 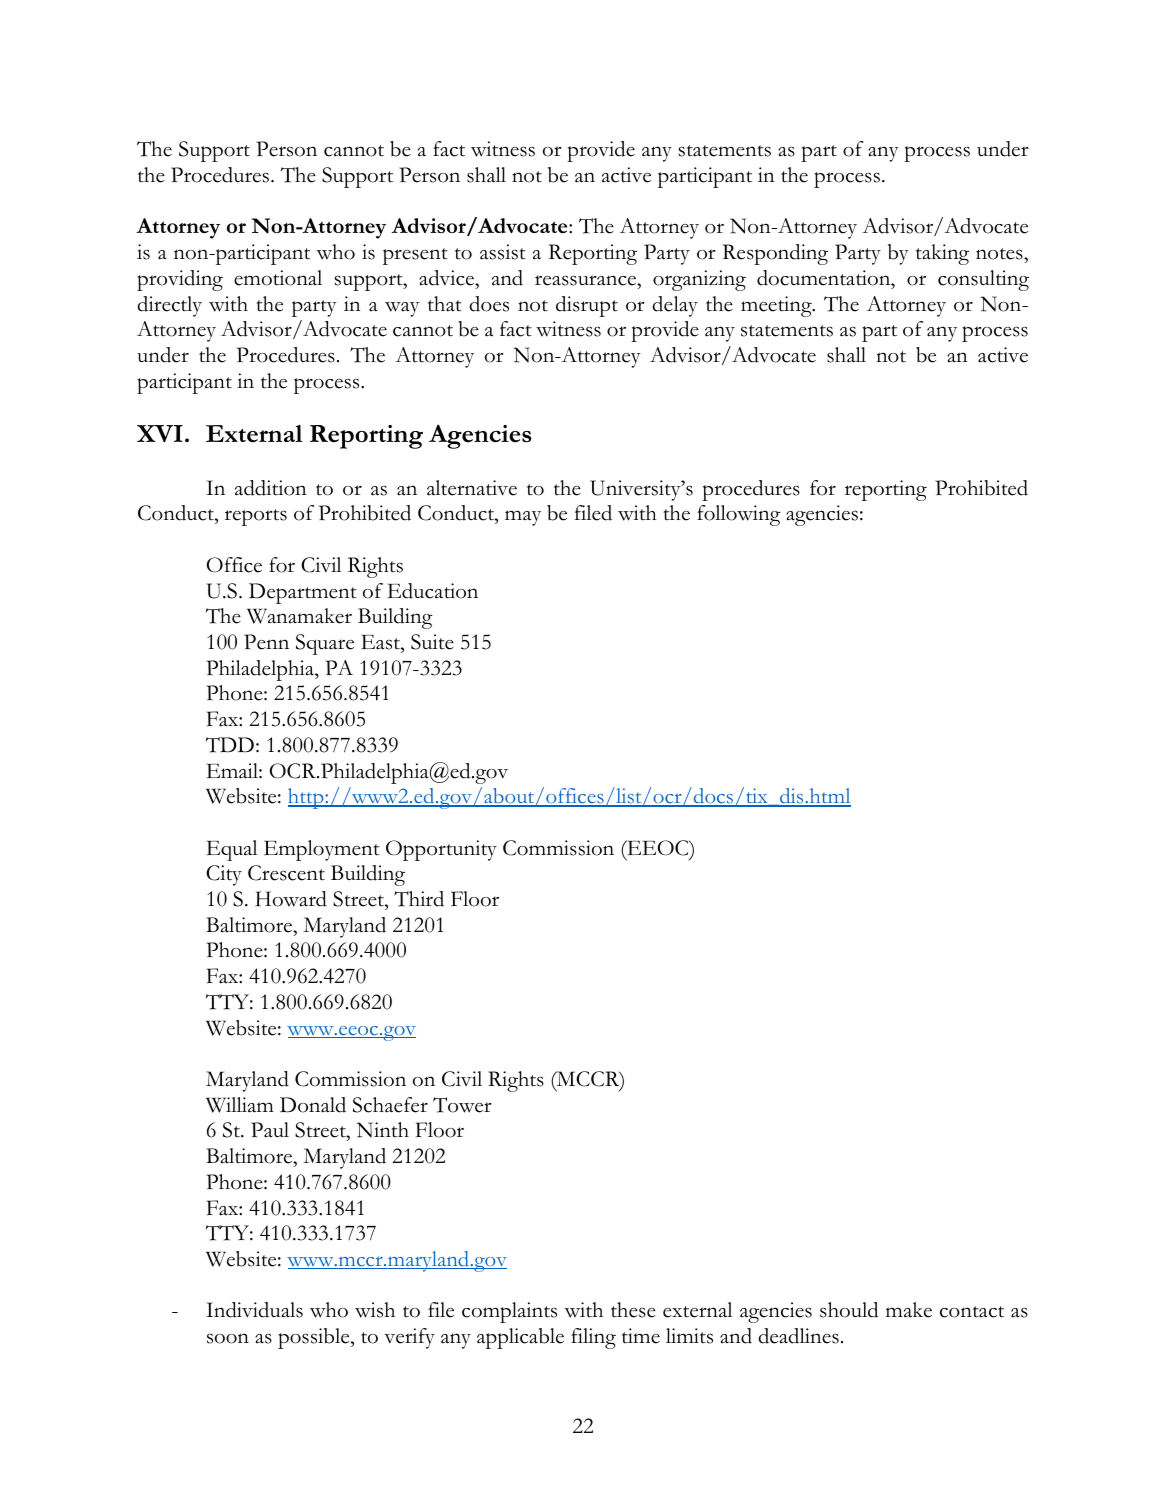 What do you see at coordinates (942, 254) in the image?
I see `taking` at bounding box center [942, 254].
